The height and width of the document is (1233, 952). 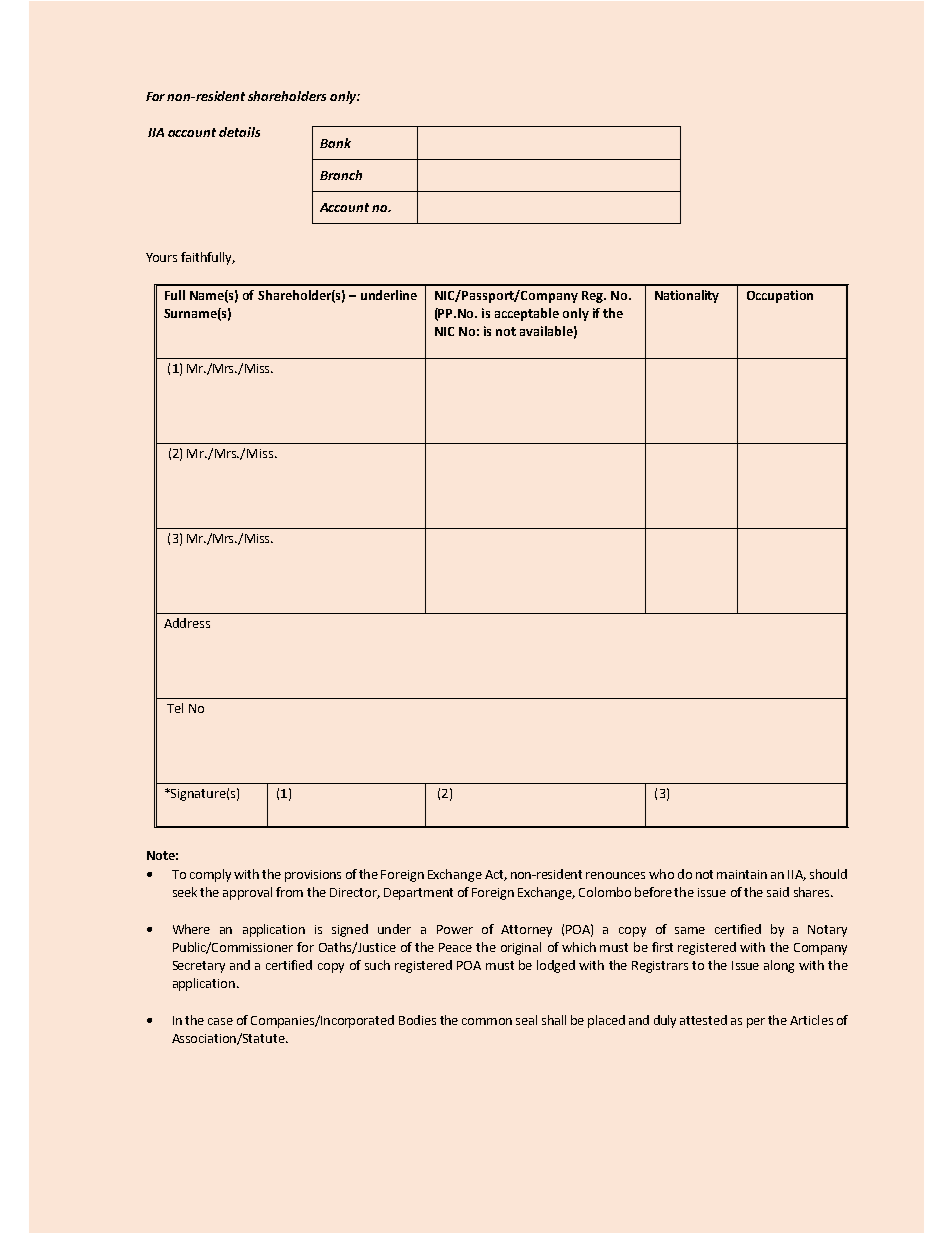 What do you see at coordinates (187, 623) in the document?
I see `Address` at bounding box center [187, 623].
